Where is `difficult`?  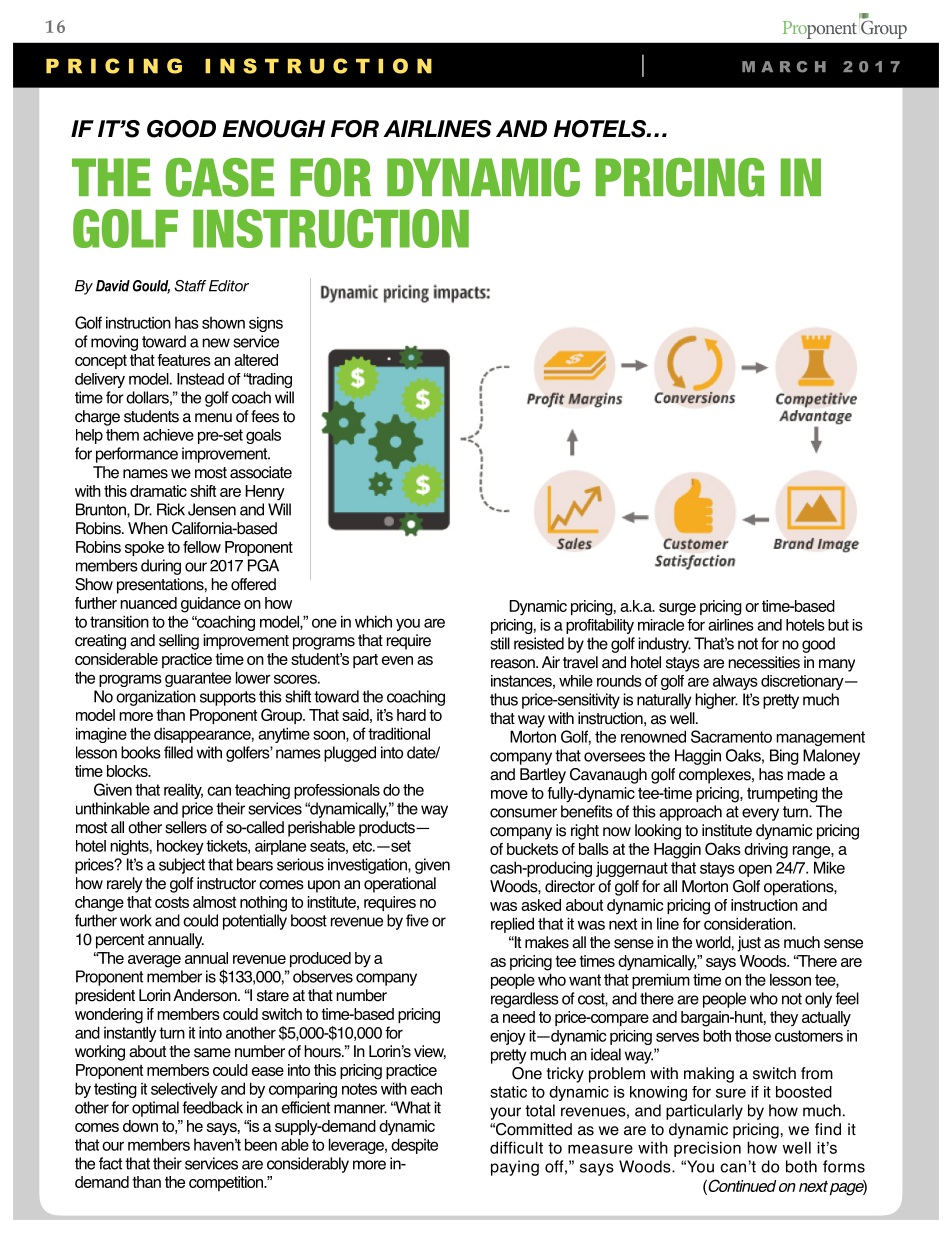
difficult is located at coordinates (516, 1147).
